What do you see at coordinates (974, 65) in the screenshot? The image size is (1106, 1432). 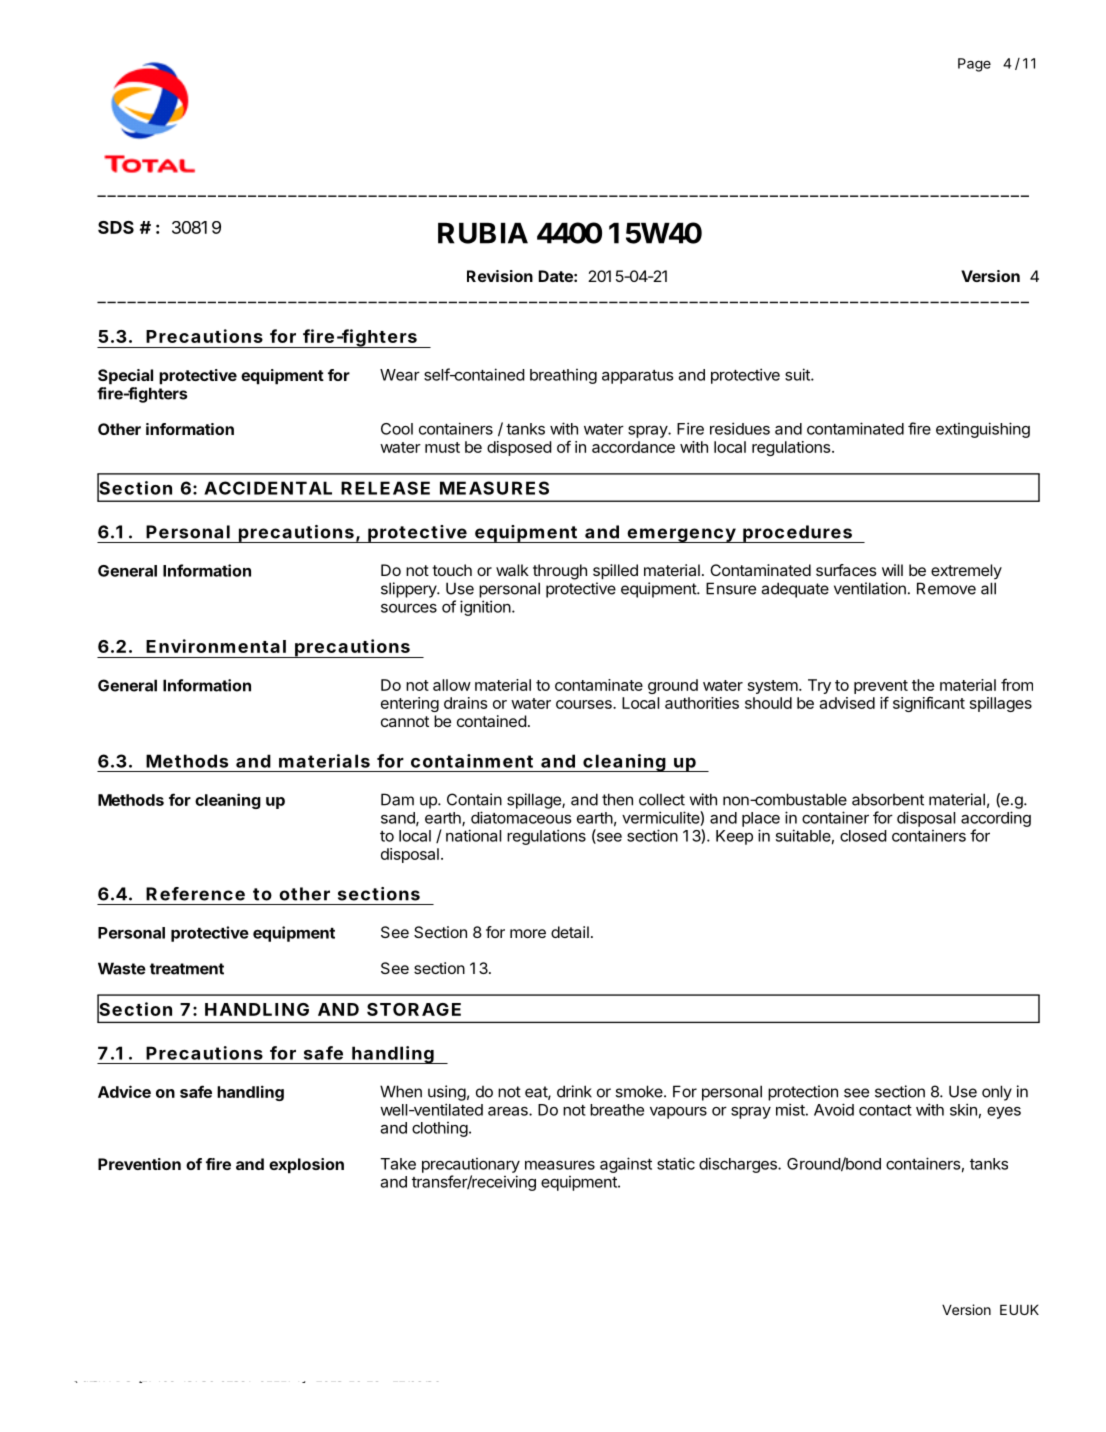 I see `Page` at bounding box center [974, 65].
